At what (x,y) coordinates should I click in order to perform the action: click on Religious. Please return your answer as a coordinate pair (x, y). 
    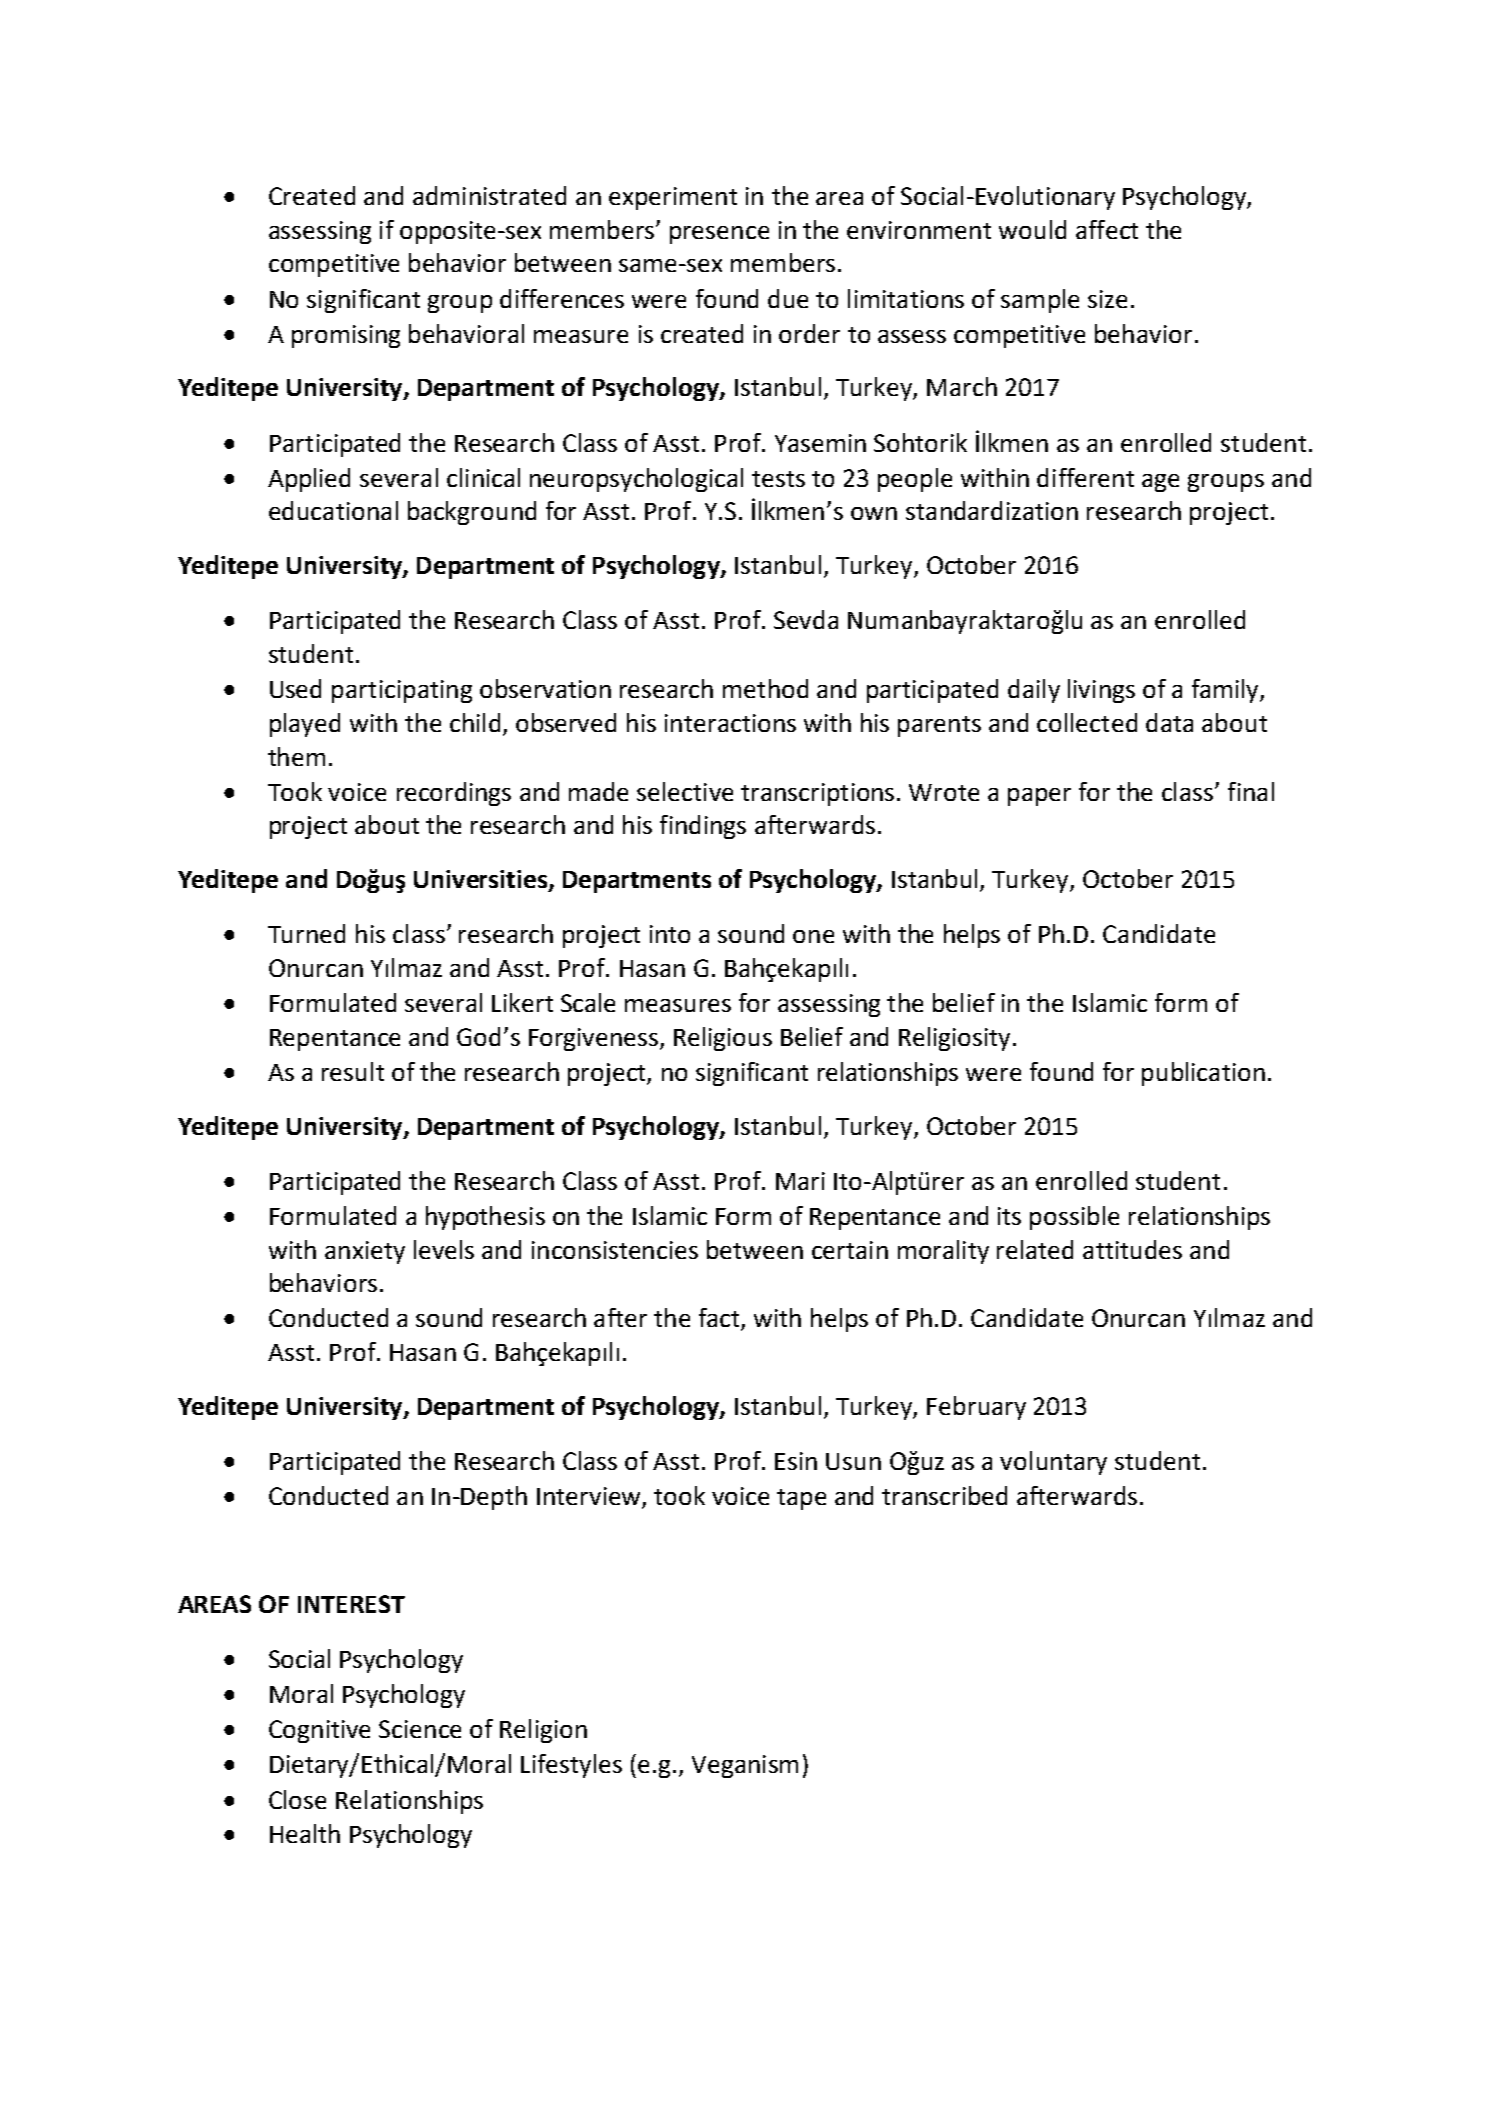
    Looking at the image, I should click on (723, 1039).
